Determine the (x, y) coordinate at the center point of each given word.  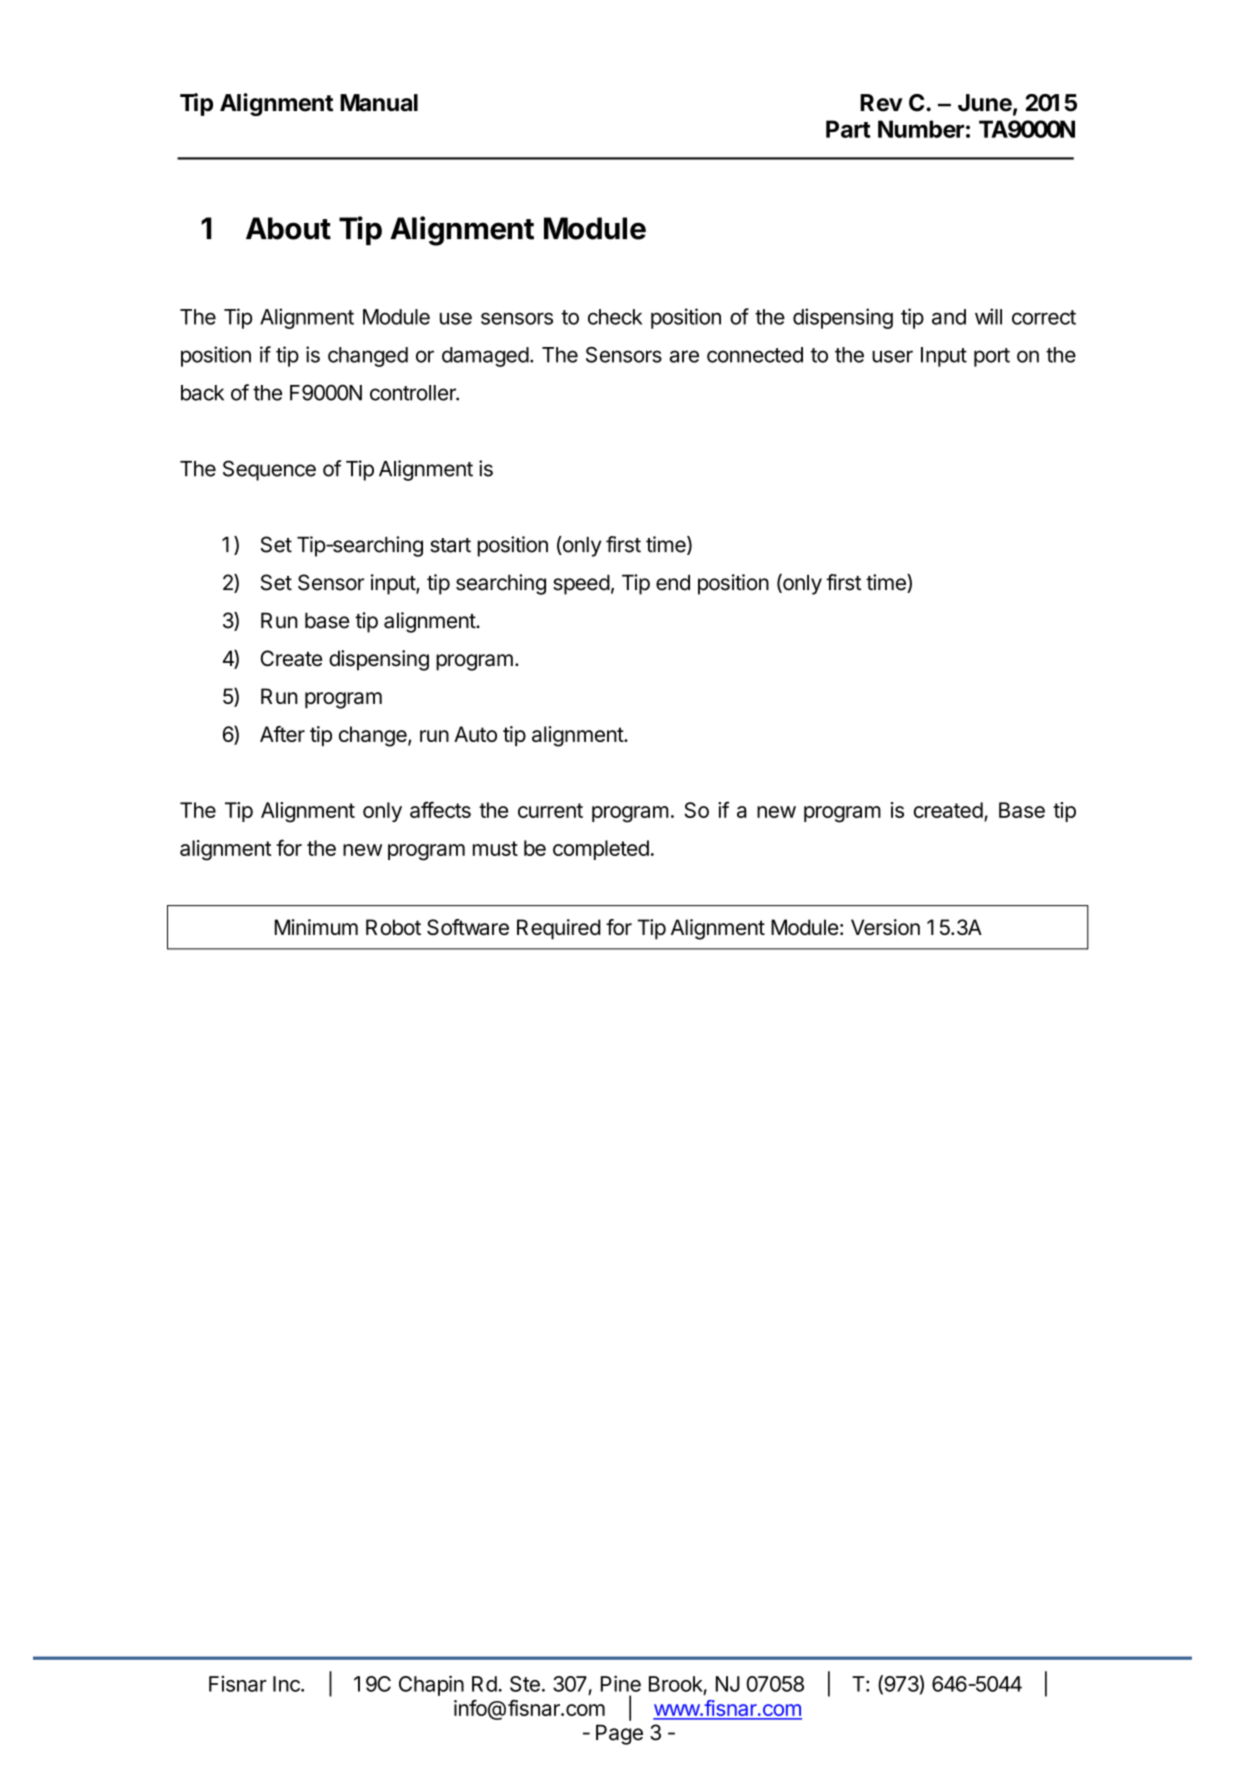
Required (559, 929)
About (288, 228)
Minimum (316, 927)
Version (885, 927)
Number (921, 129)
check (615, 317)
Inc (287, 1684)
